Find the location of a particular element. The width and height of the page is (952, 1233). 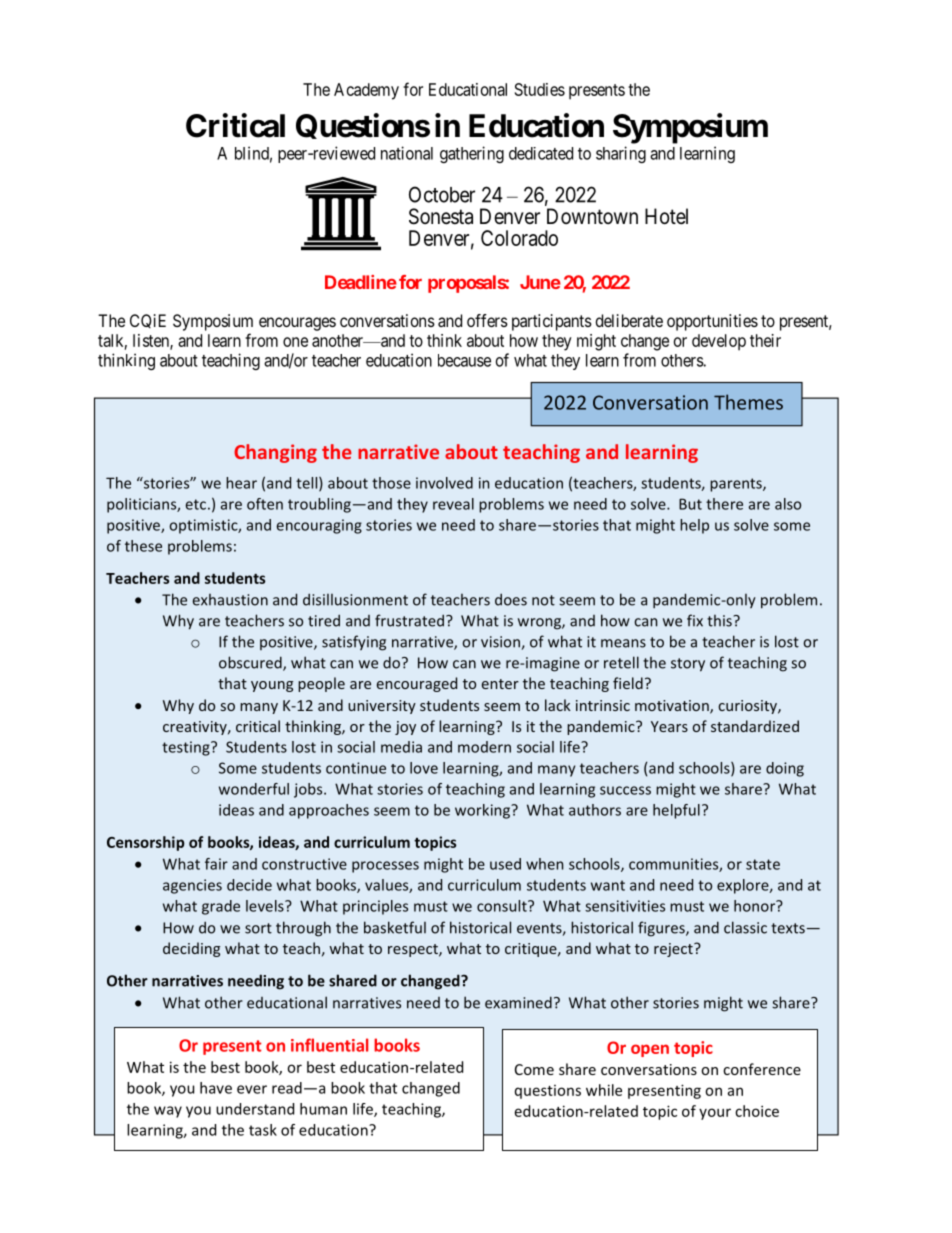

gathering is located at coordinates (472, 154).
